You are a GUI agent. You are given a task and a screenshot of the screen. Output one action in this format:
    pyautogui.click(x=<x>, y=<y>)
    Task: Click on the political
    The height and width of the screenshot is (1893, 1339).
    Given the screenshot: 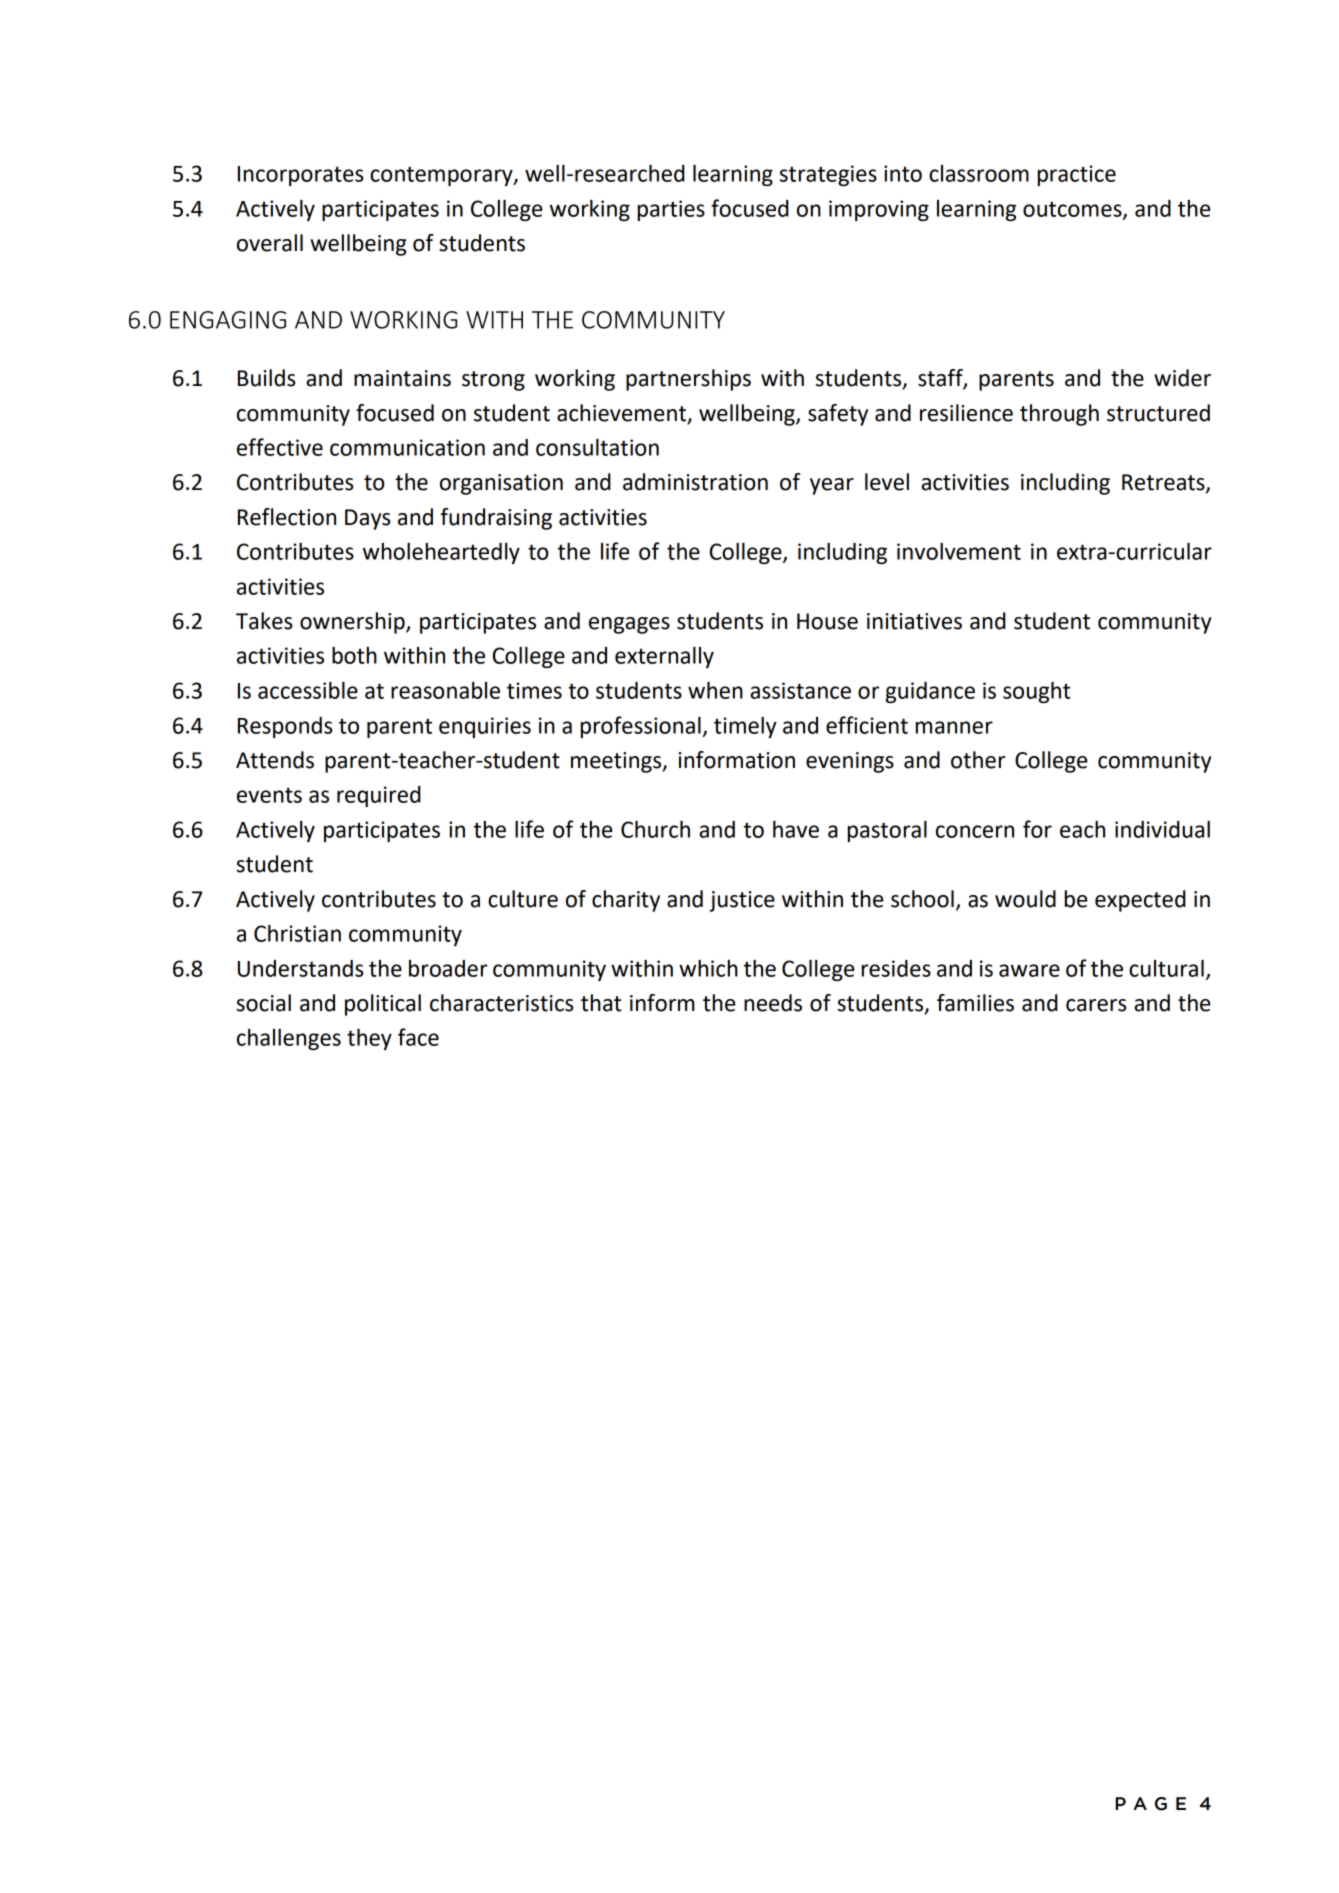 What is the action you would take?
    pyautogui.click(x=383, y=1005)
